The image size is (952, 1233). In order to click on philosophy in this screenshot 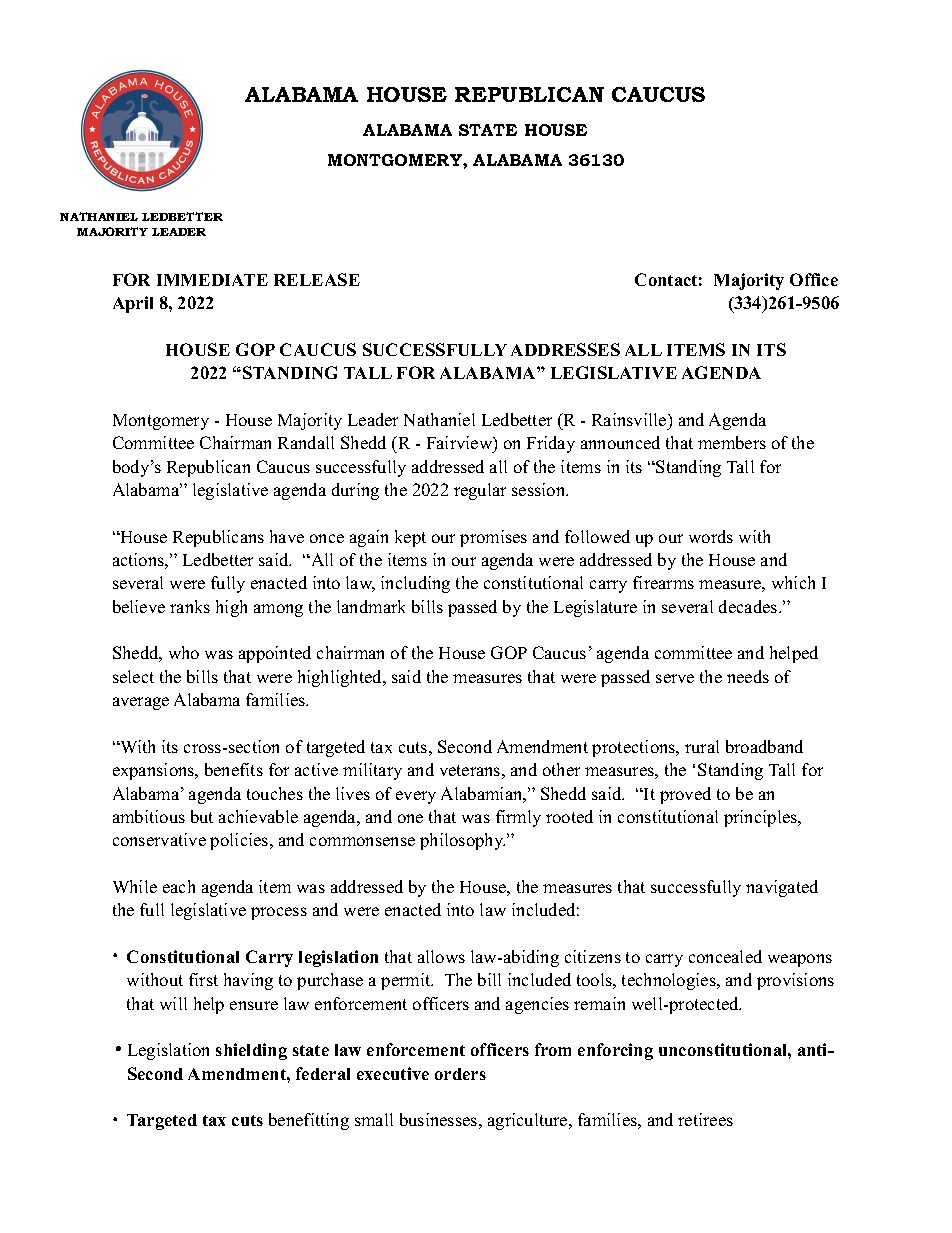, I will do `click(462, 841)`.
